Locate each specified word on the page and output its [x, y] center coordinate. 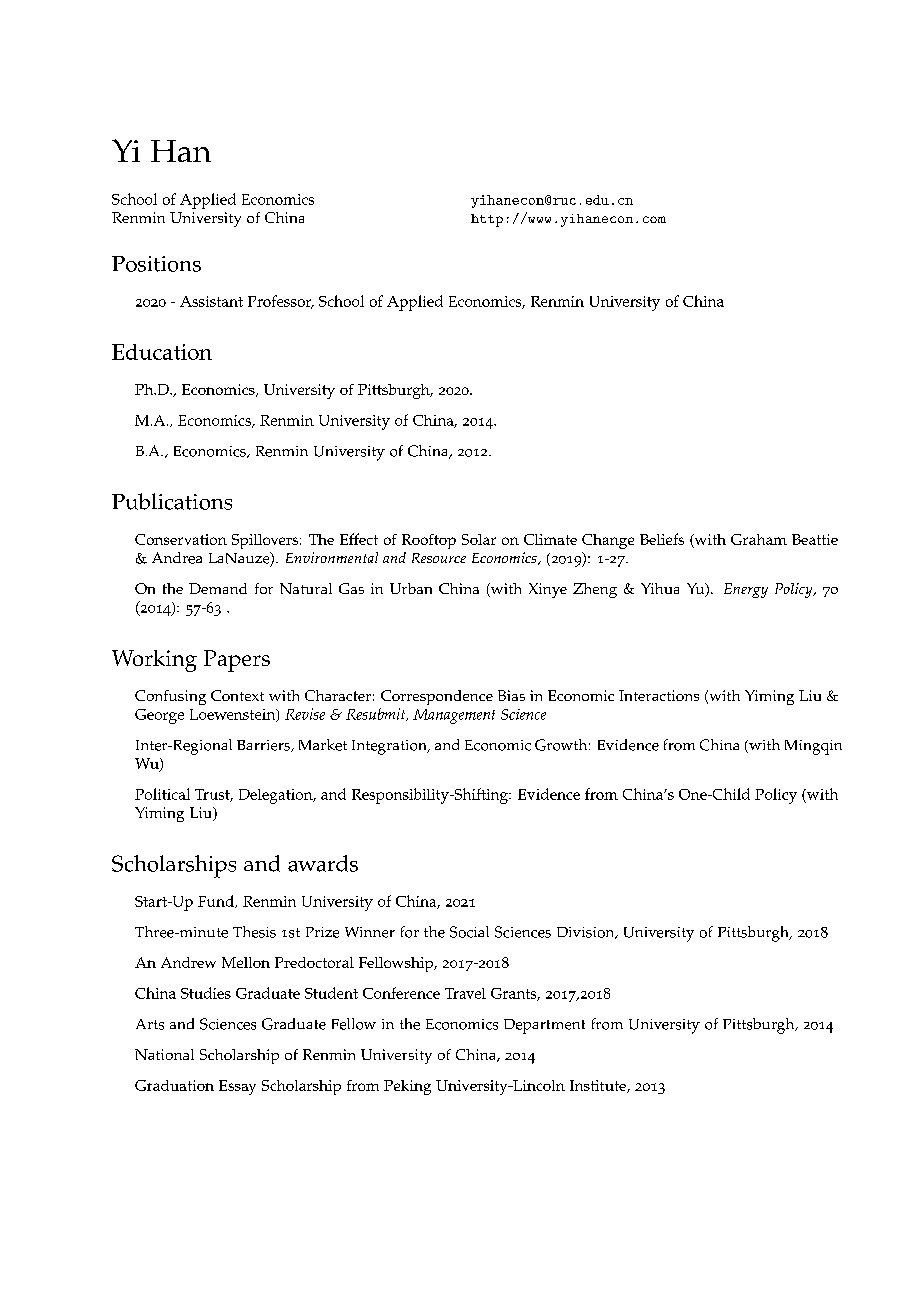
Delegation [277, 796]
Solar [479, 539]
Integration [390, 747]
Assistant [211, 301]
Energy [746, 590]
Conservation [181, 539]
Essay [237, 1087]
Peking [407, 1087]
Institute [599, 1086]
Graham [759, 539]
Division [587, 933]
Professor [281, 302]
